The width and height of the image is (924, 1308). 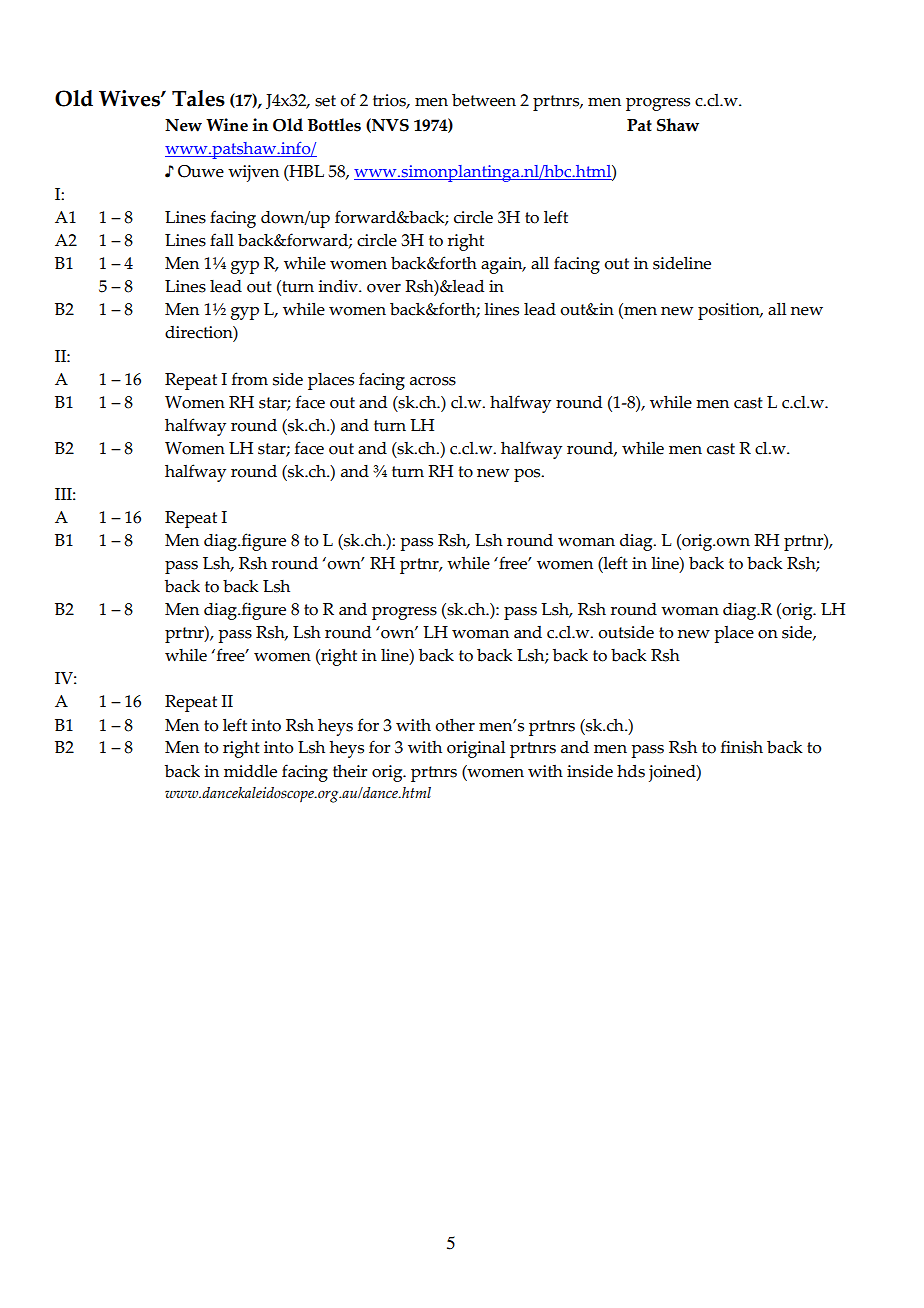 What do you see at coordinates (455, 725) in the image?
I see `other` at bounding box center [455, 725].
